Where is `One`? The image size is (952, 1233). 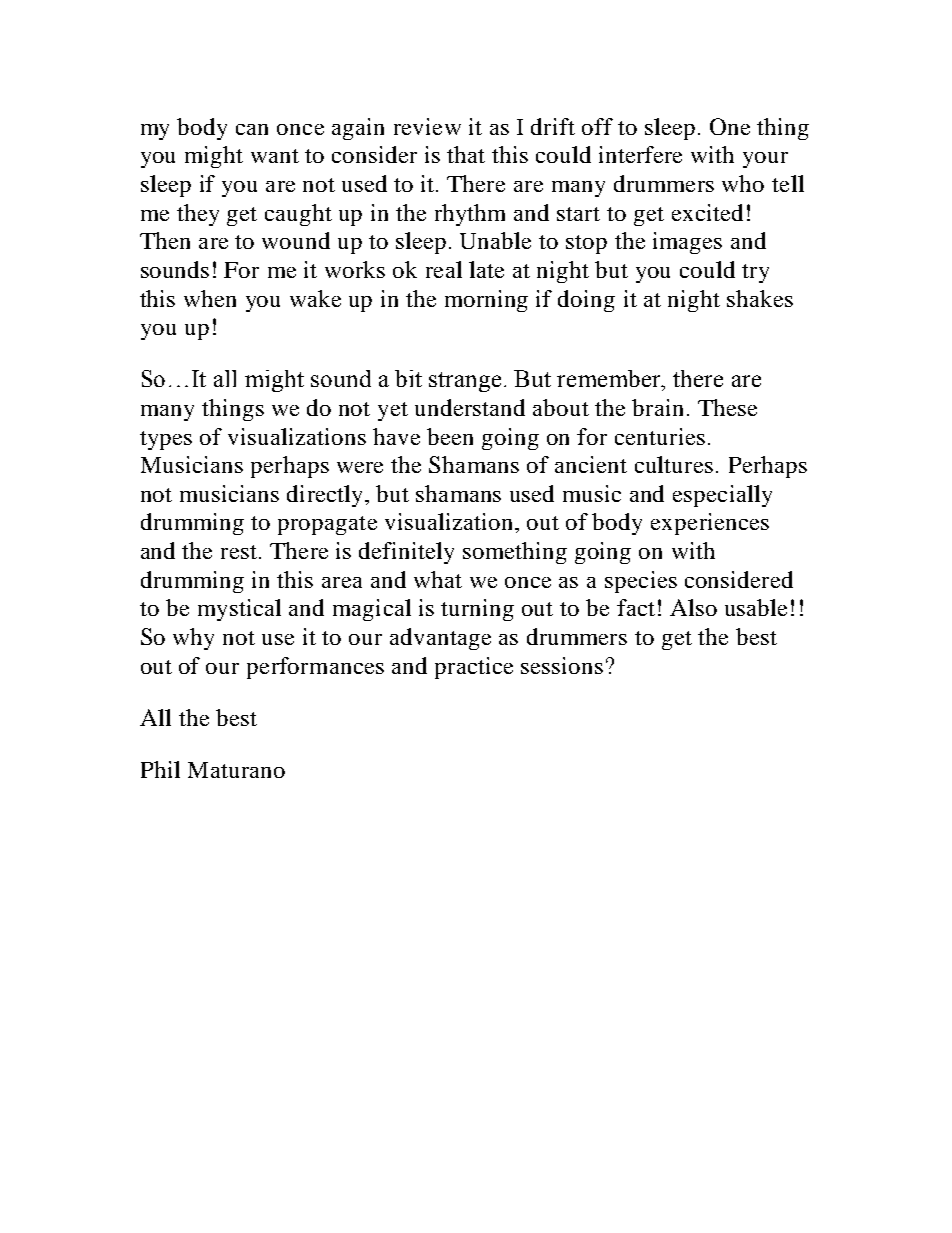 One is located at coordinates (730, 126).
